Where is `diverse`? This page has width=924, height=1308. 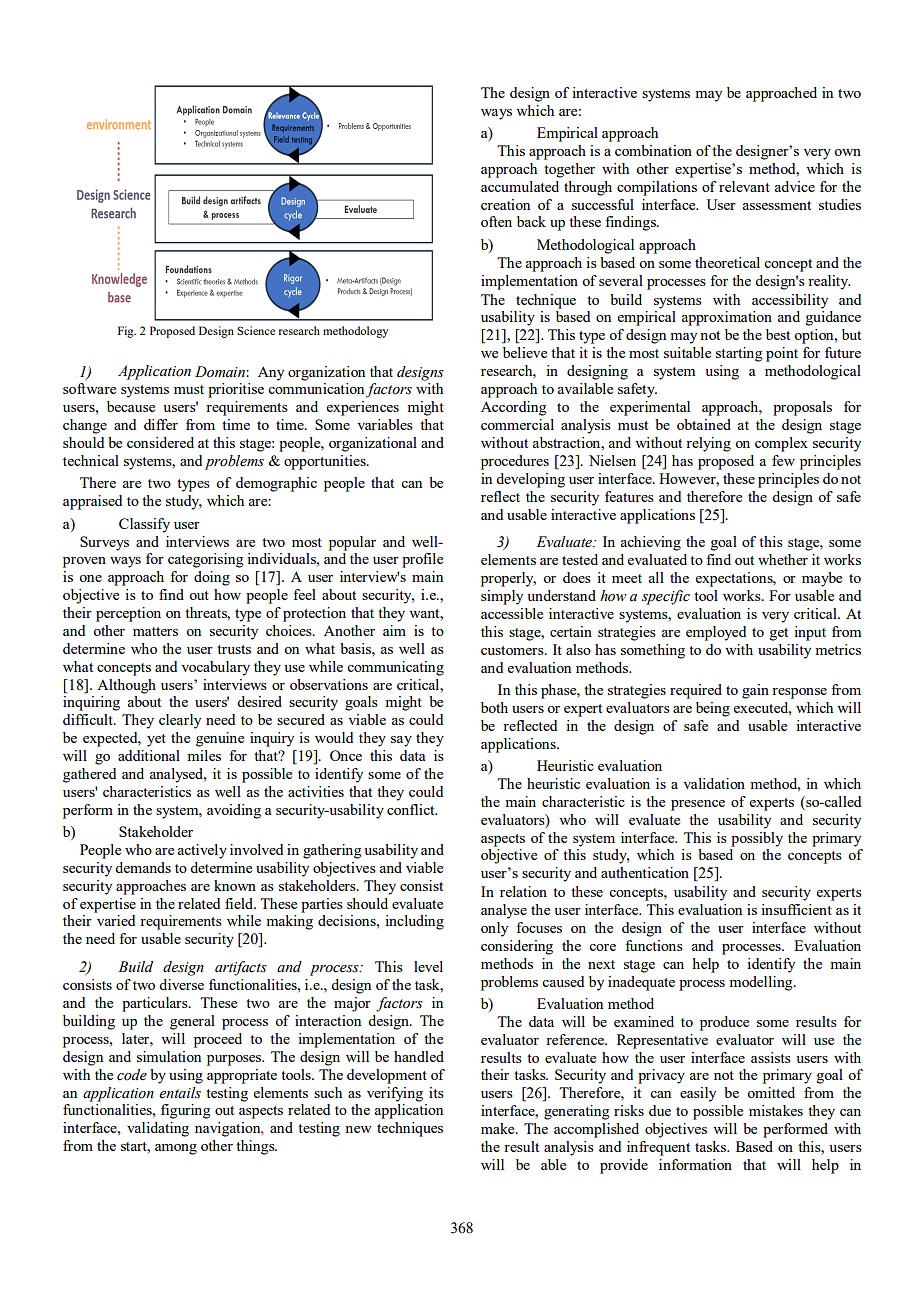 diverse is located at coordinates (181, 984).
